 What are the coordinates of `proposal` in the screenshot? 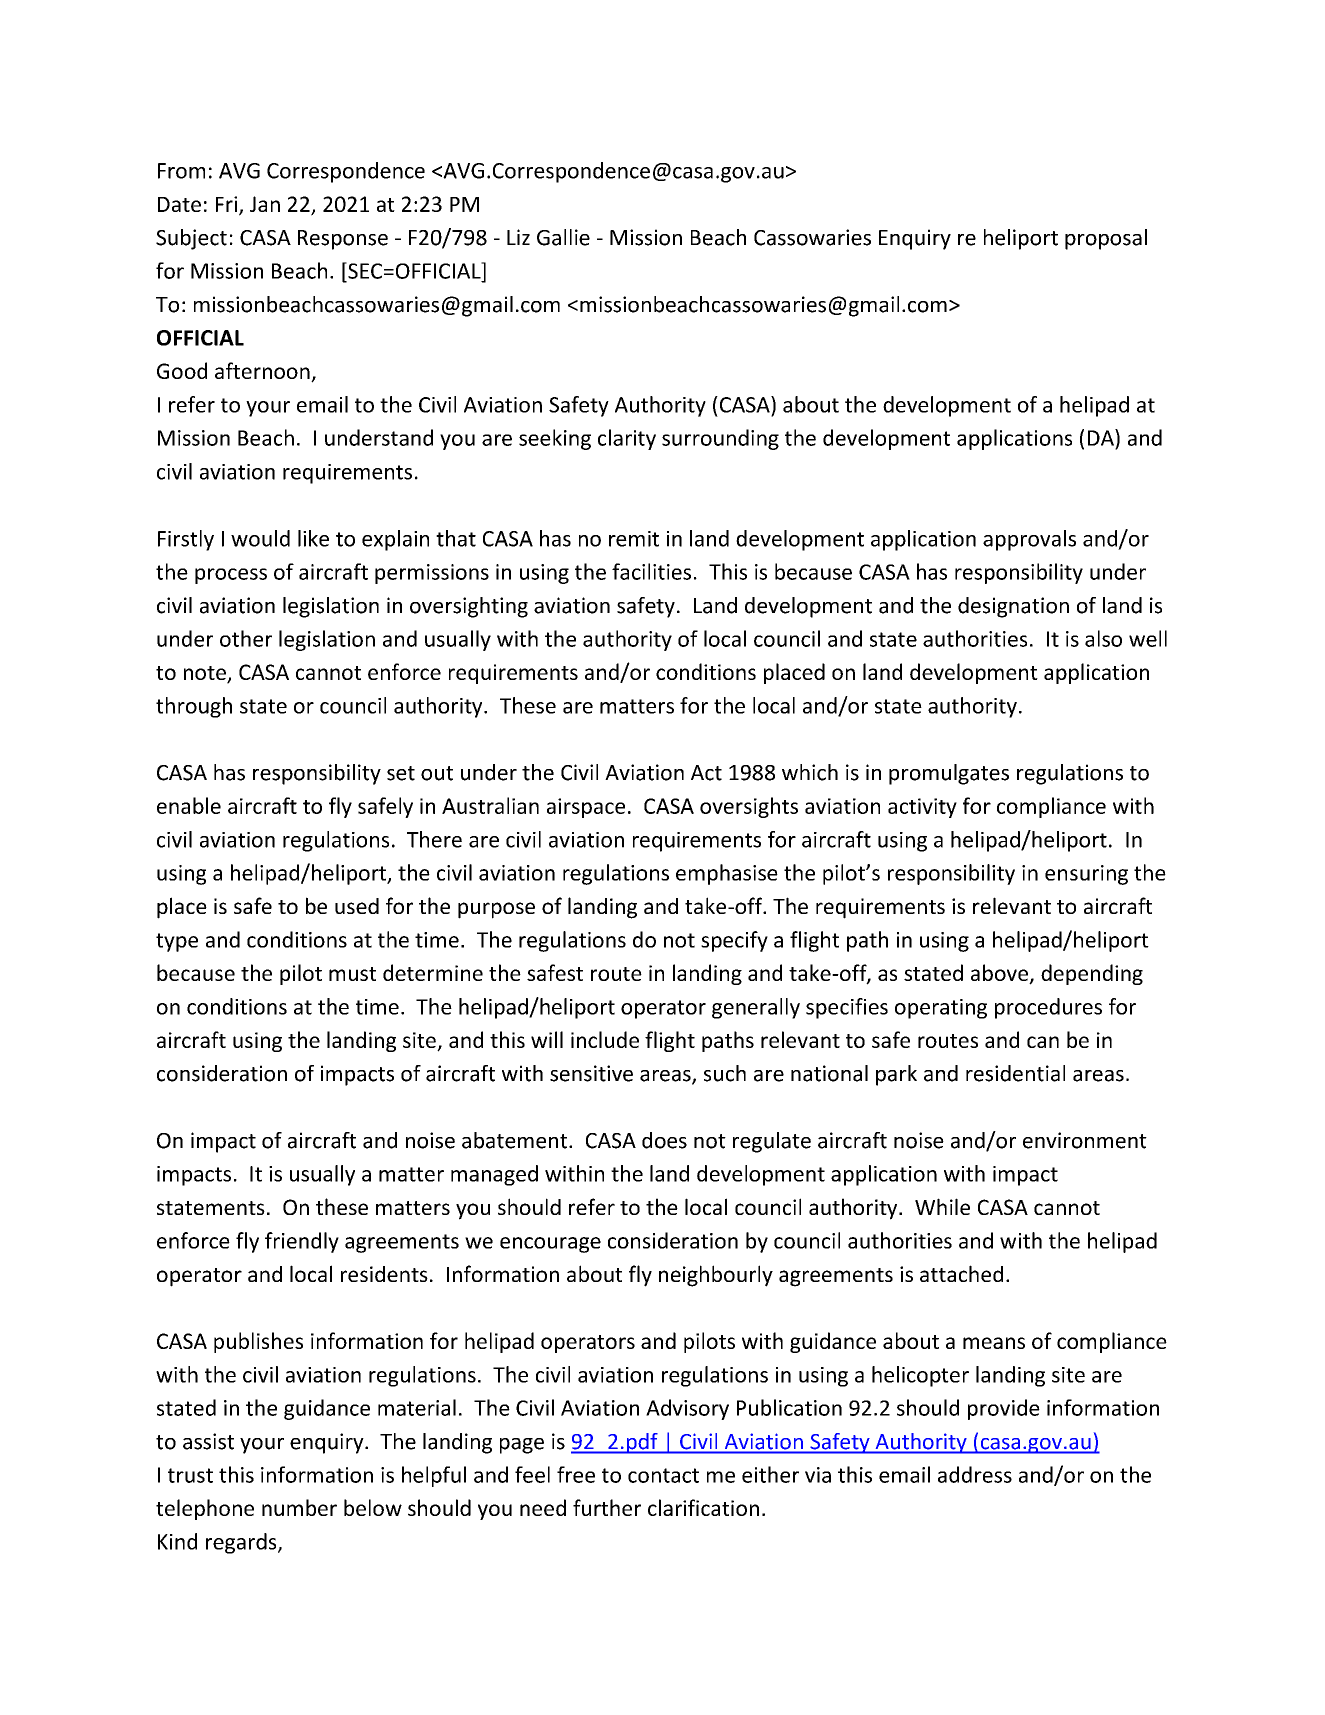 It's located at (1106, 239).
